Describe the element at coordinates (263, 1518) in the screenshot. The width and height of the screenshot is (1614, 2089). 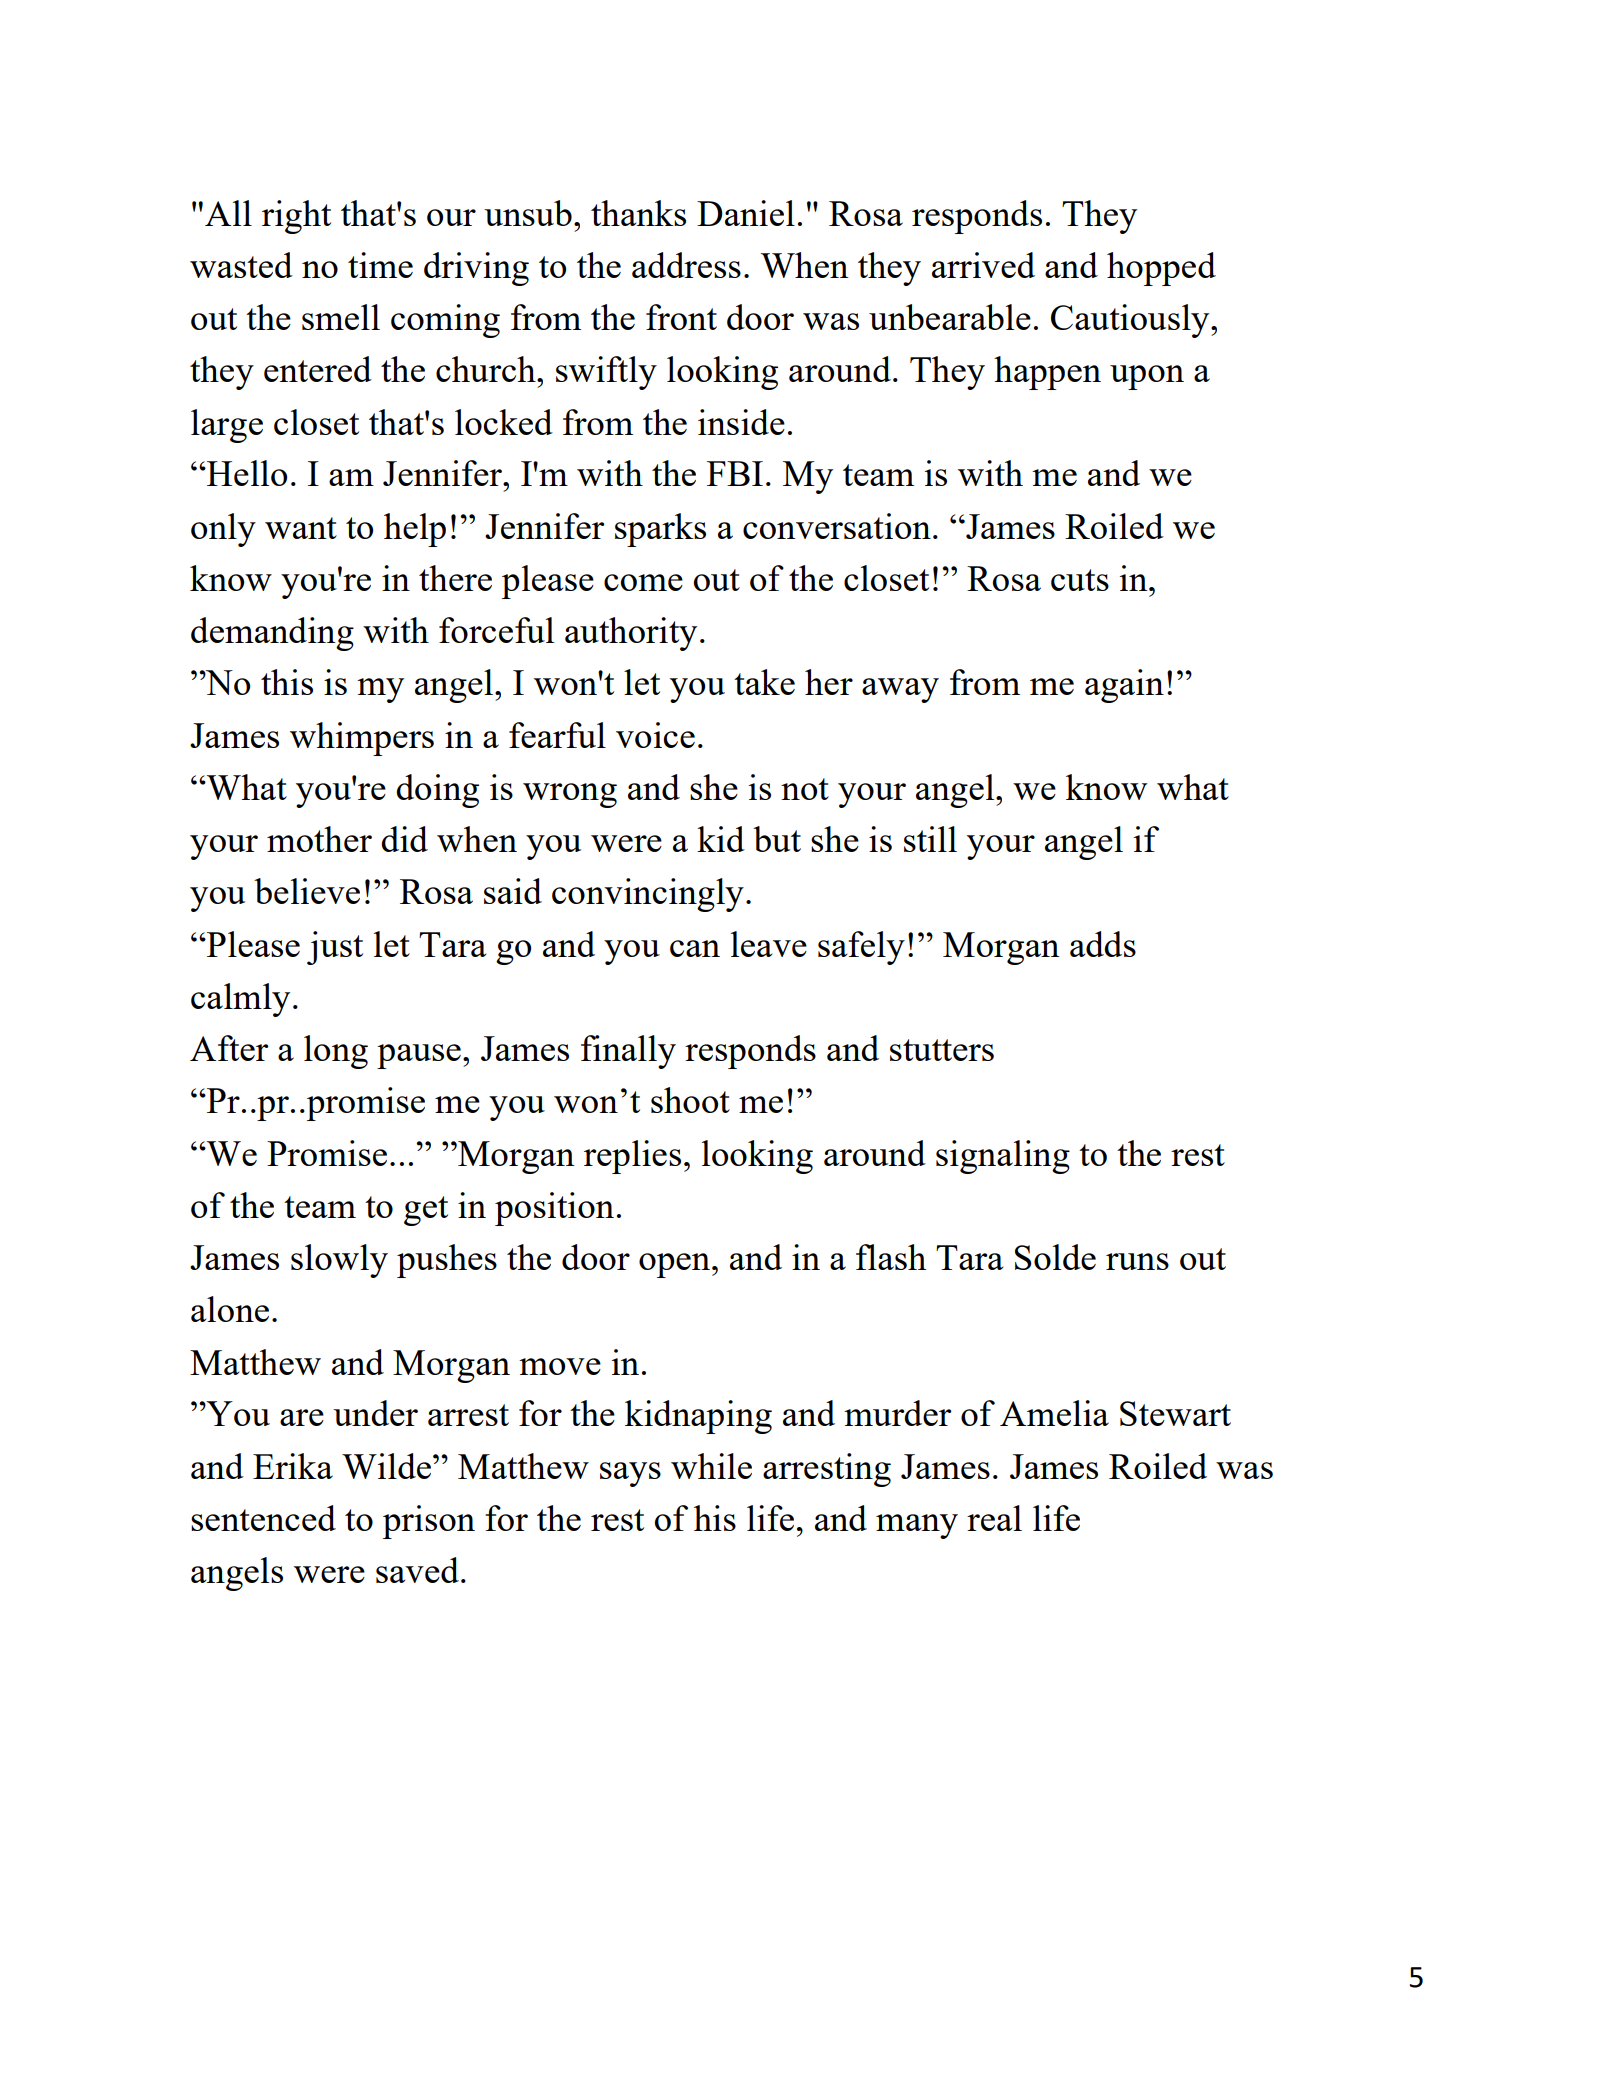
I see `sentenced` at that location.
